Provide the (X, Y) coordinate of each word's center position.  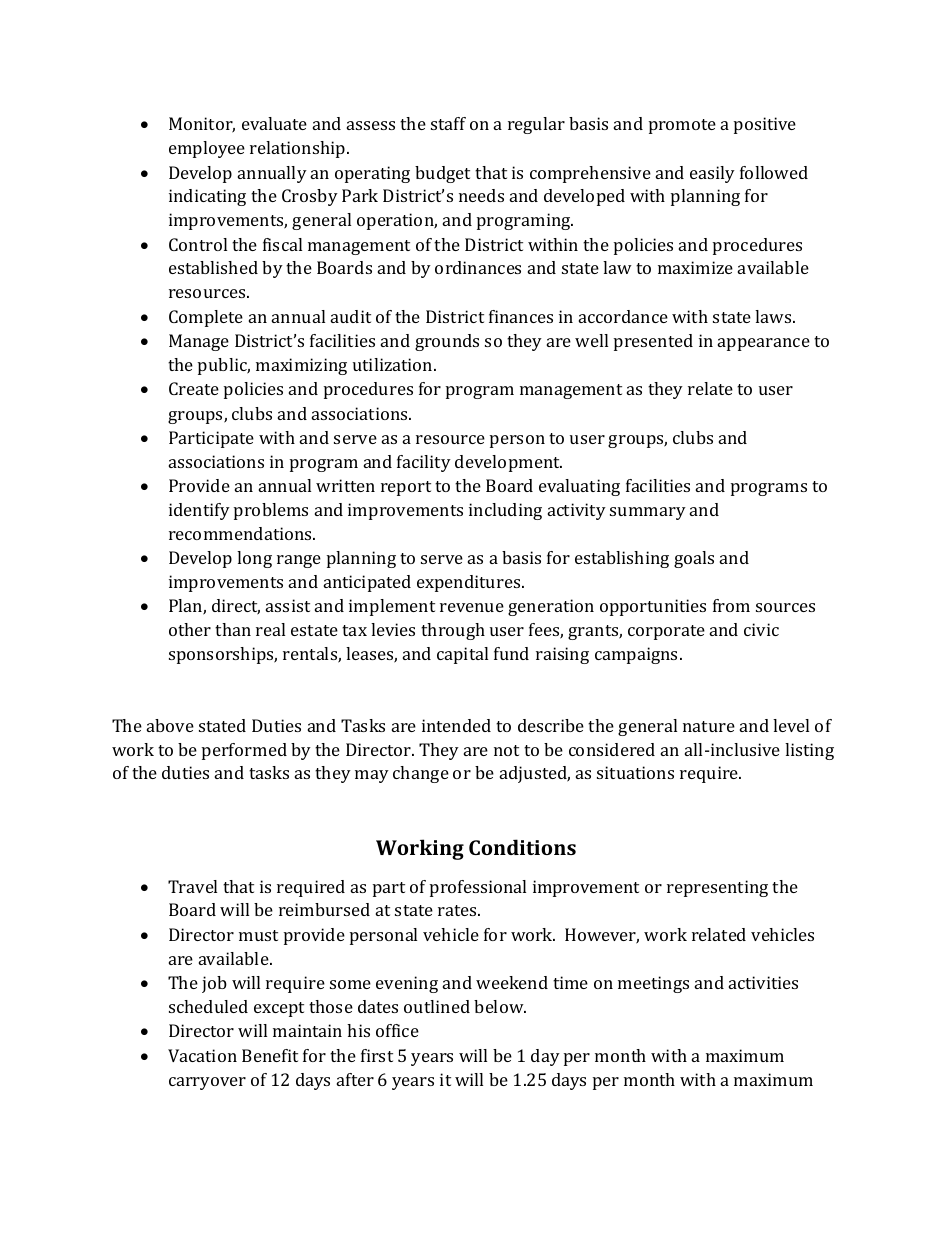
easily (712, 174)
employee (207, 149)
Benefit (270, 1055)
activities (763, 982)
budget (442, 174)
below (500, 1006)
